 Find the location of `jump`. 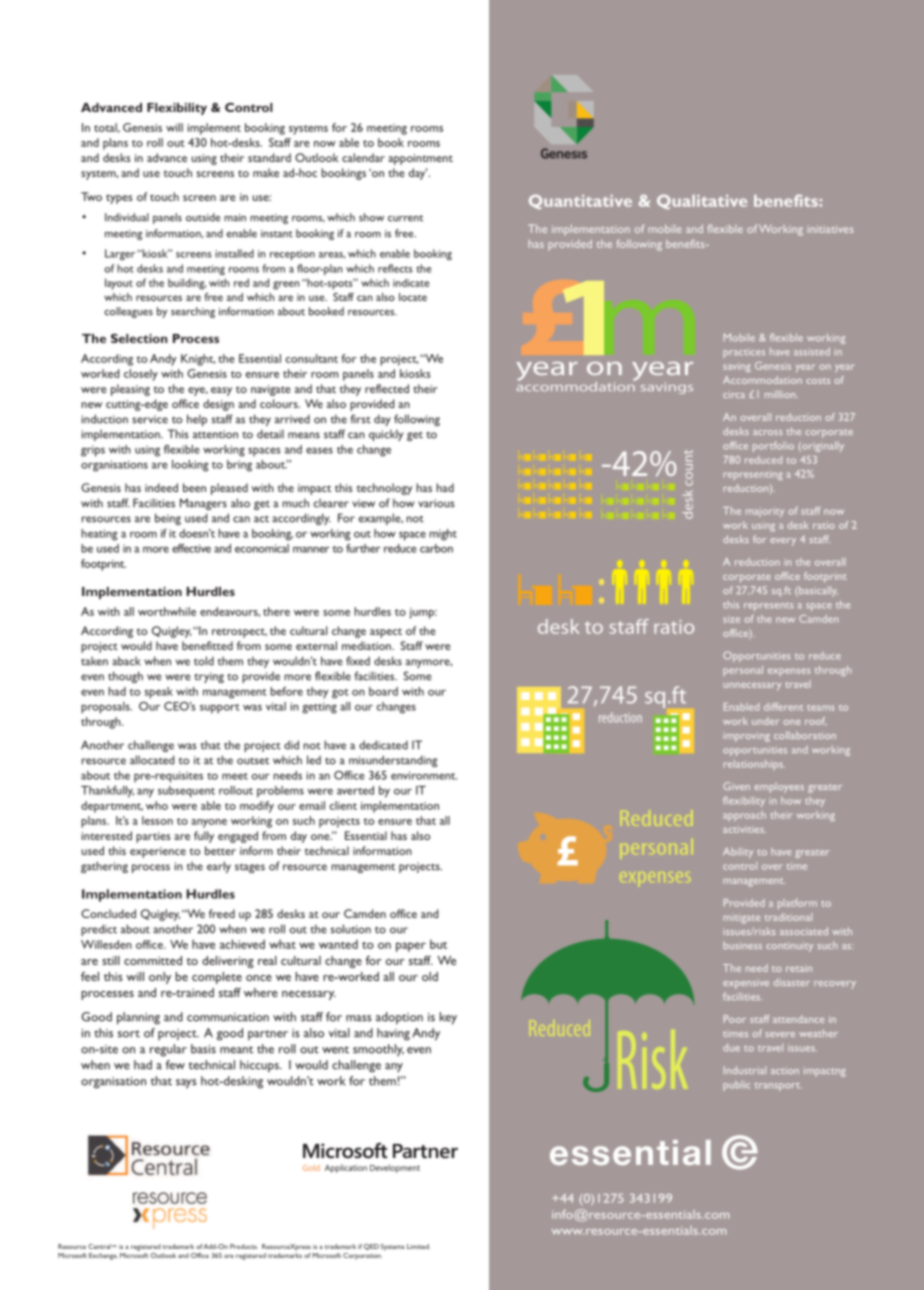

jump is located at coordinates (423, 613).
